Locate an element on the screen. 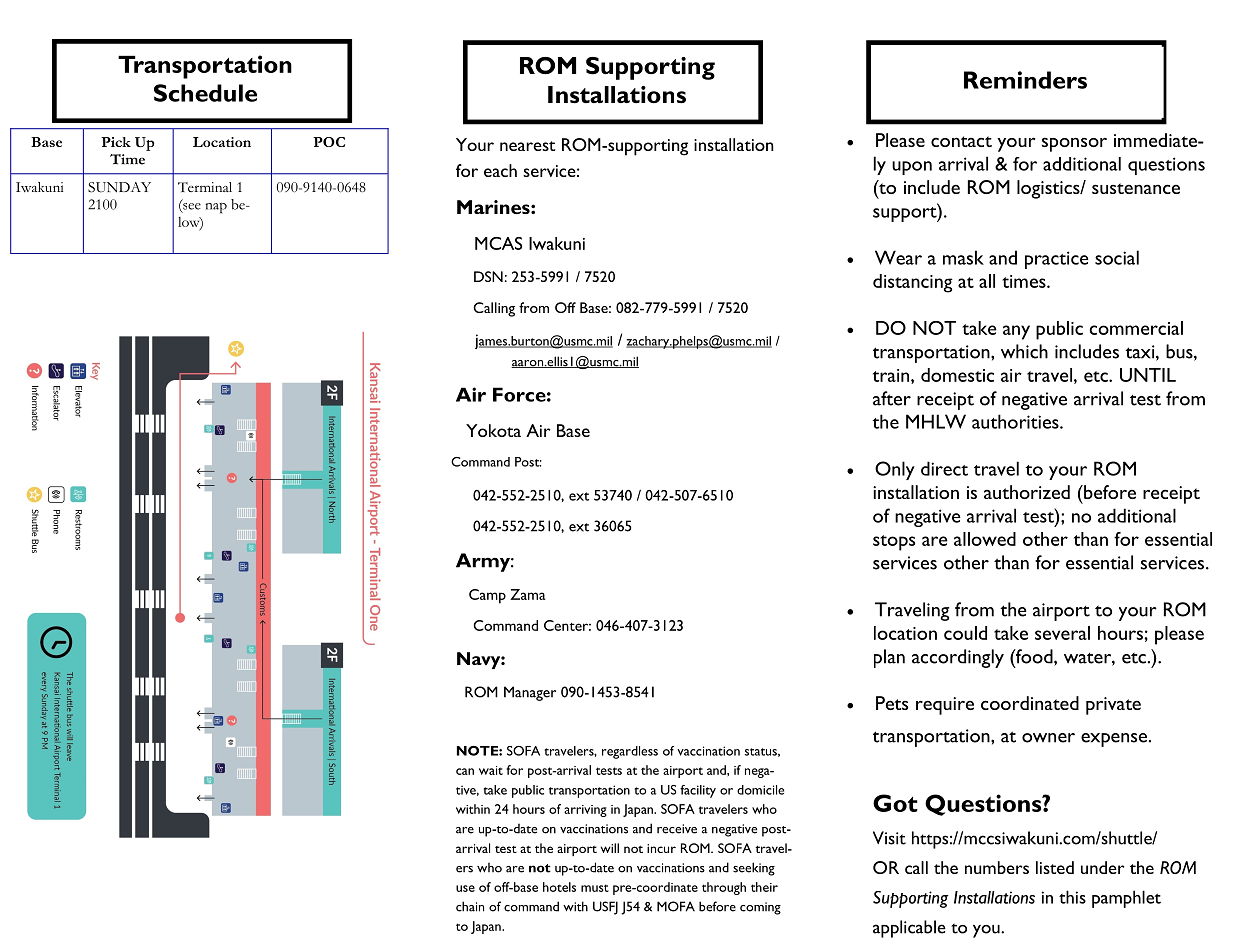  nearest is located at coordinates (527, 146).
